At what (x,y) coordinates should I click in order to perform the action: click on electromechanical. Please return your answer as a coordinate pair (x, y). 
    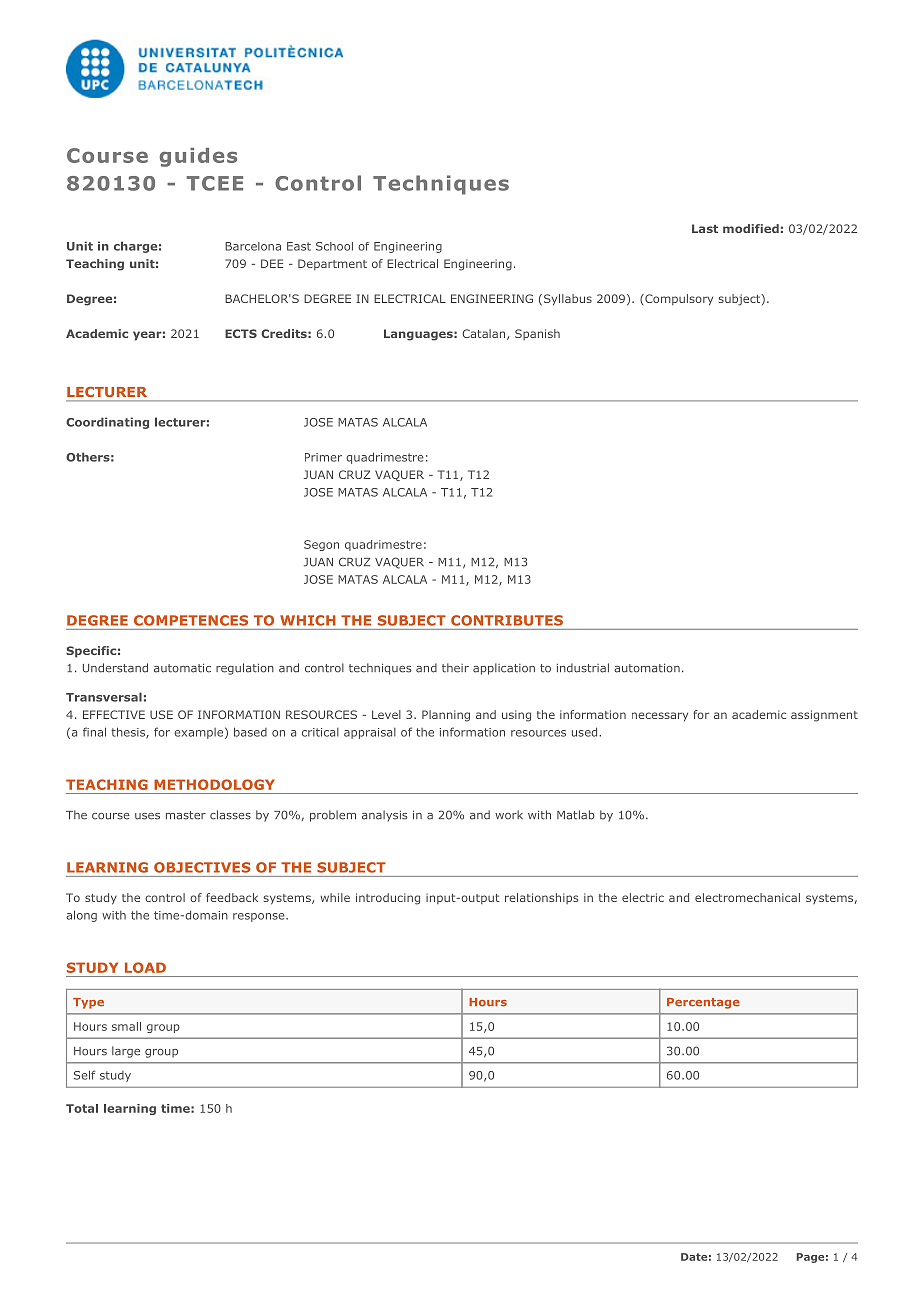
    Looking at the image, I should click on (747, 897).
